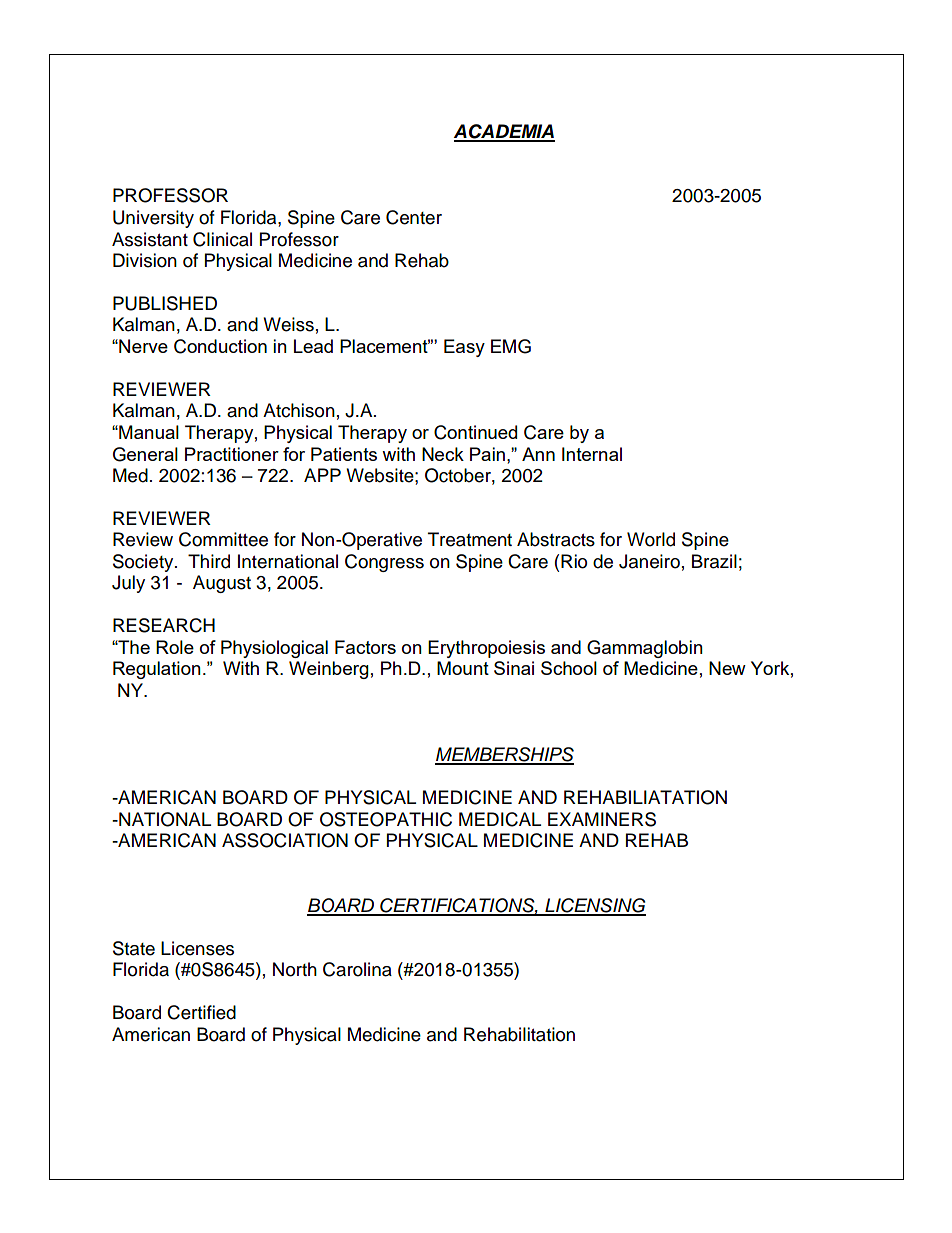 This screenshot has height=1233, width=952. What do you see at coordinates (443, 454) in the screenshot?
I see `Neck` at bounding box center [443, 454].
